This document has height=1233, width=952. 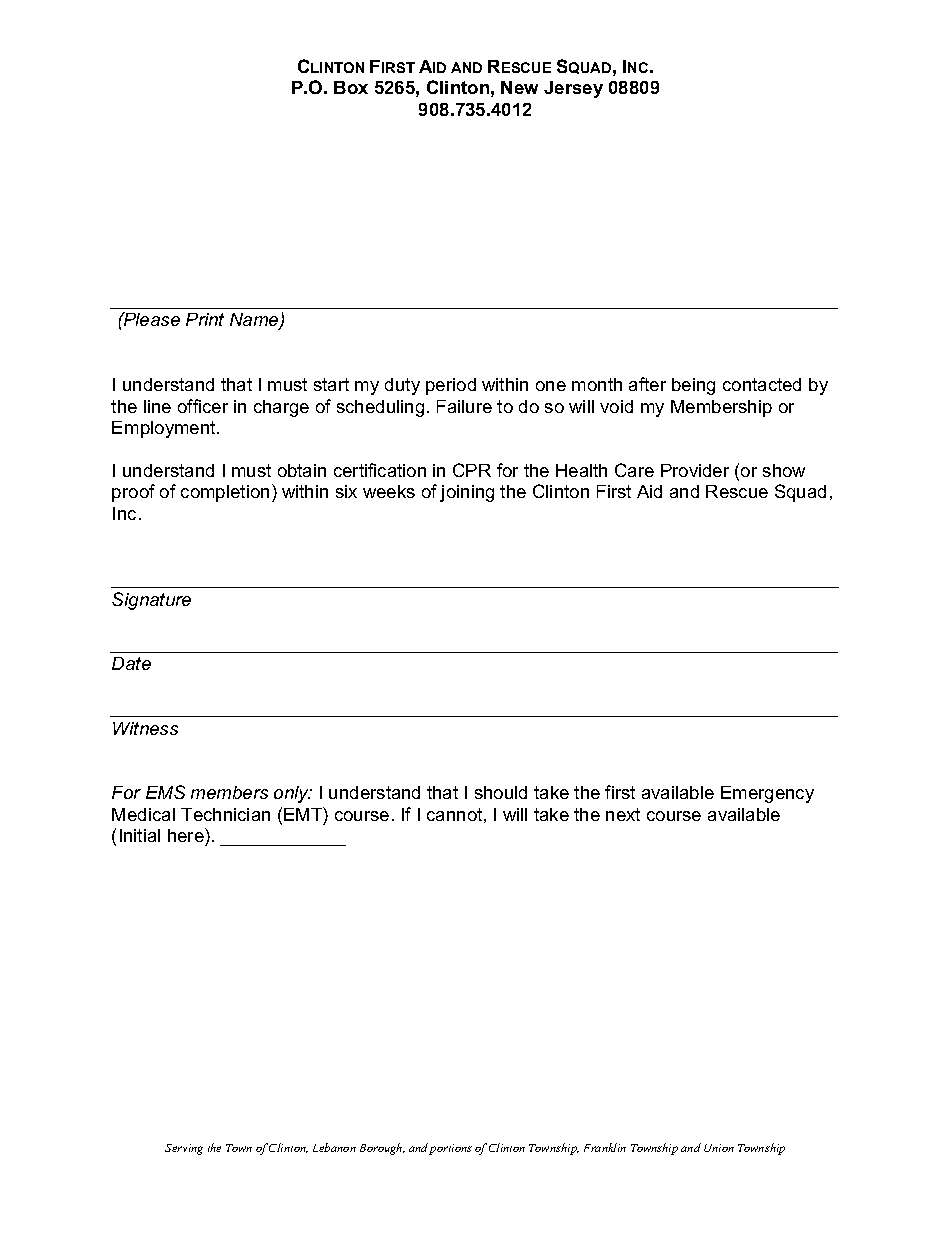 I want to click on period, so click(x=451, y=386).
